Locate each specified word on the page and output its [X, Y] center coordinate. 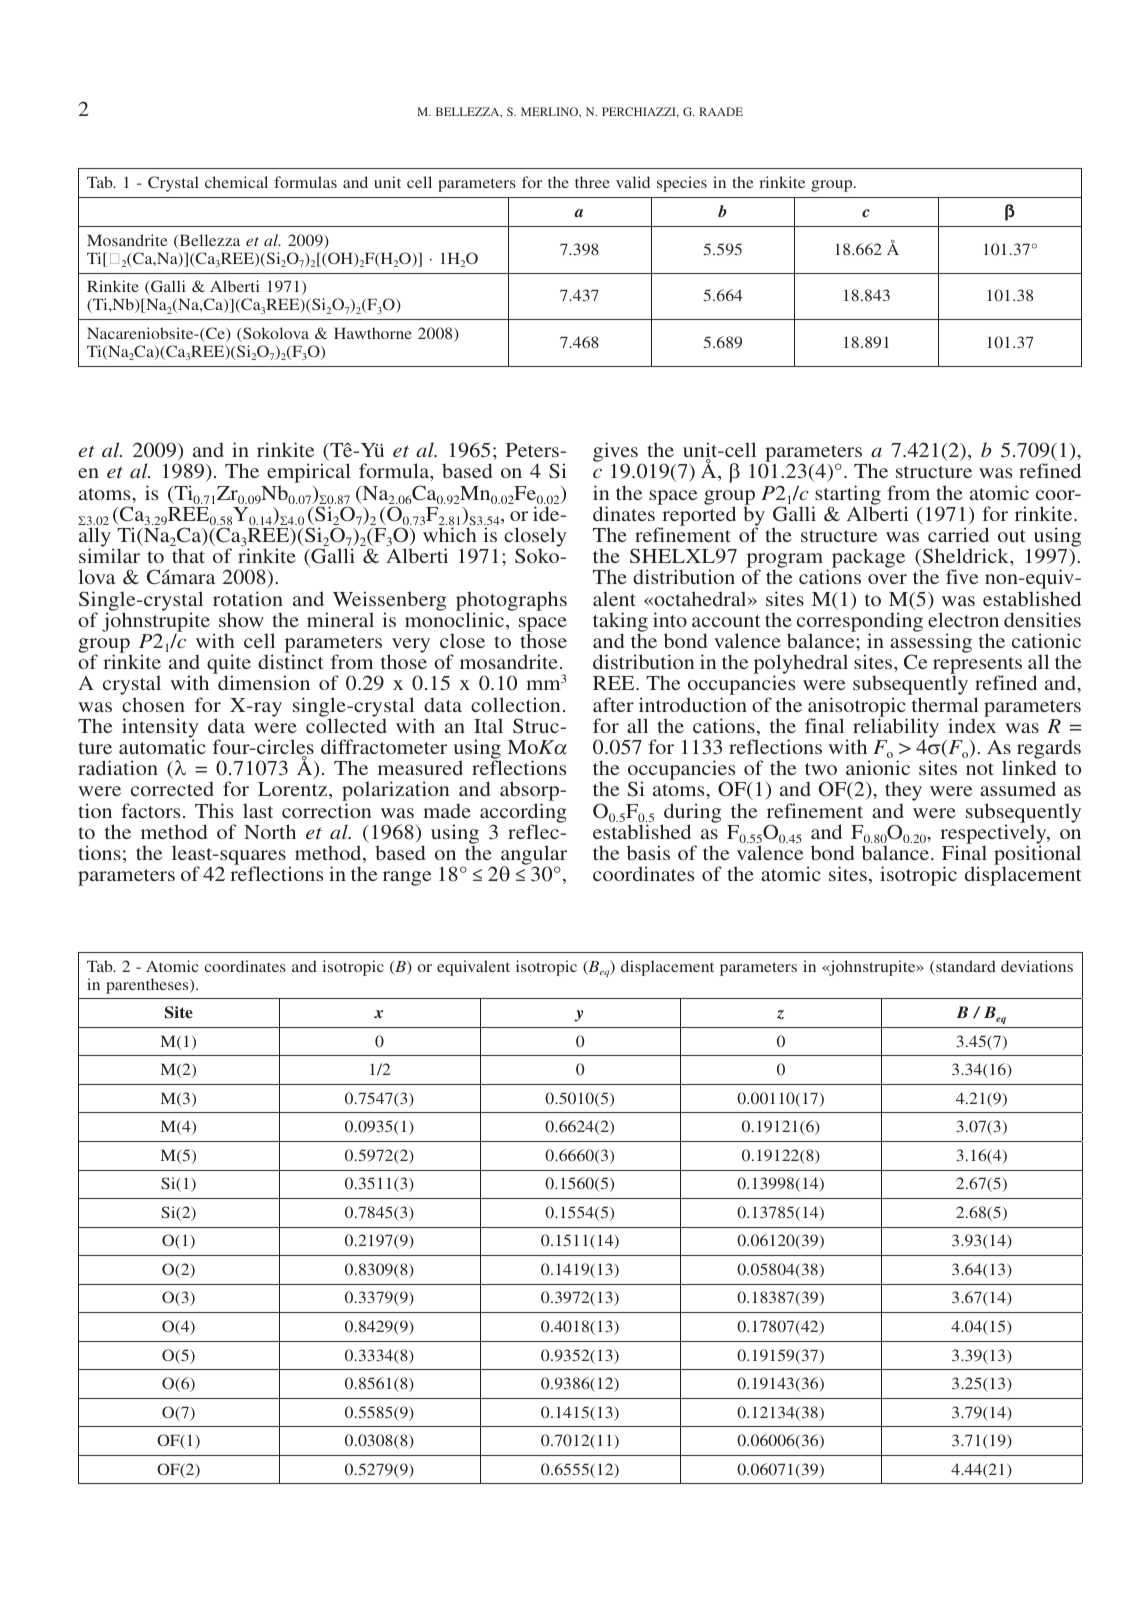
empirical [309, 474]
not [980, 769]
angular [534, 856]
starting [847, 496]
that [188, 555]
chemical [236, 182]
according [523, 814]
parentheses [148, 986]
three [592, 182]
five [962, 576]
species [682, 184]
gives [616, 453]
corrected [172, 788]
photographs [511, 602]
